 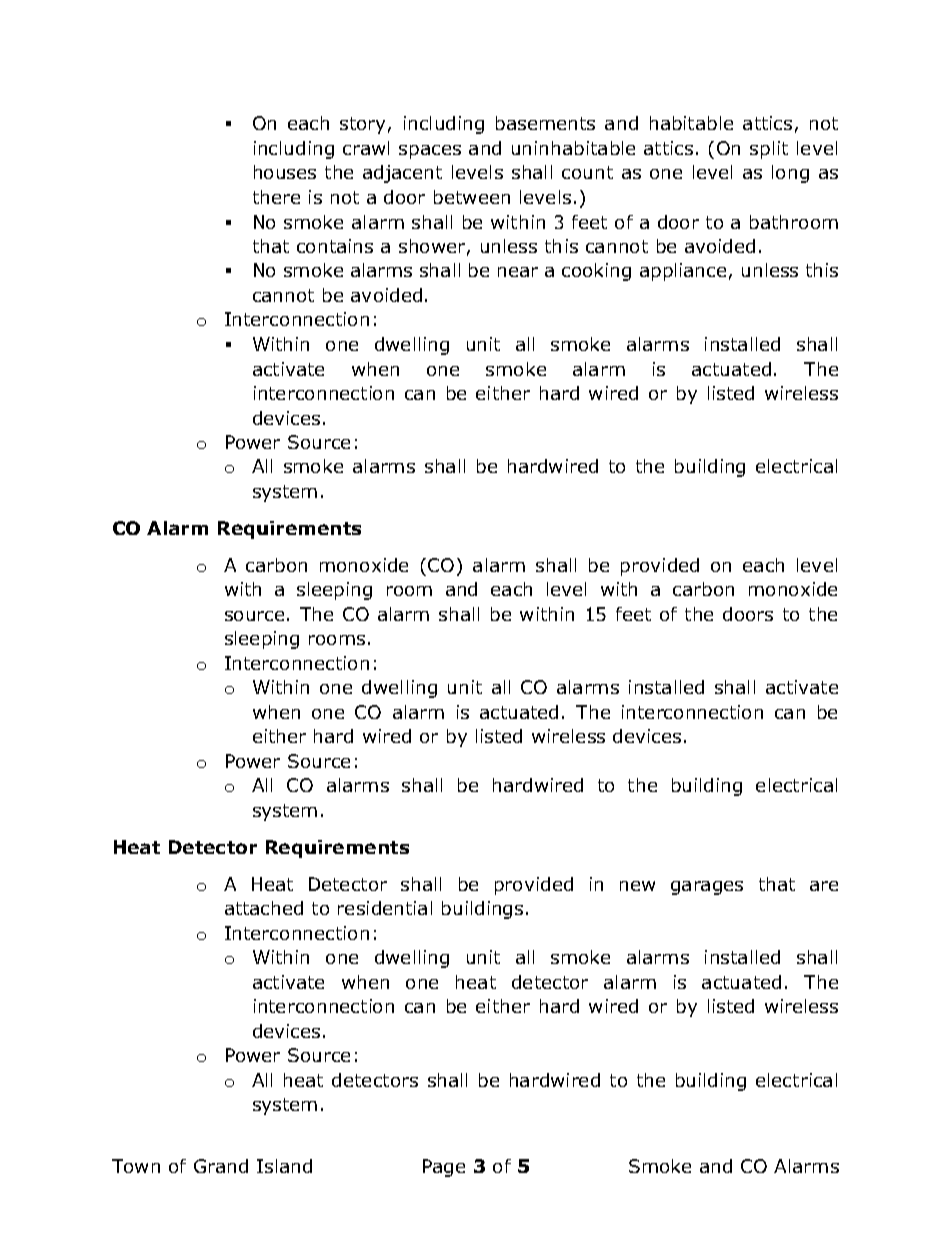 What do you see at coordinates (430, 152) in the image?
I see `spaces` at bounding box center [430, 152].
